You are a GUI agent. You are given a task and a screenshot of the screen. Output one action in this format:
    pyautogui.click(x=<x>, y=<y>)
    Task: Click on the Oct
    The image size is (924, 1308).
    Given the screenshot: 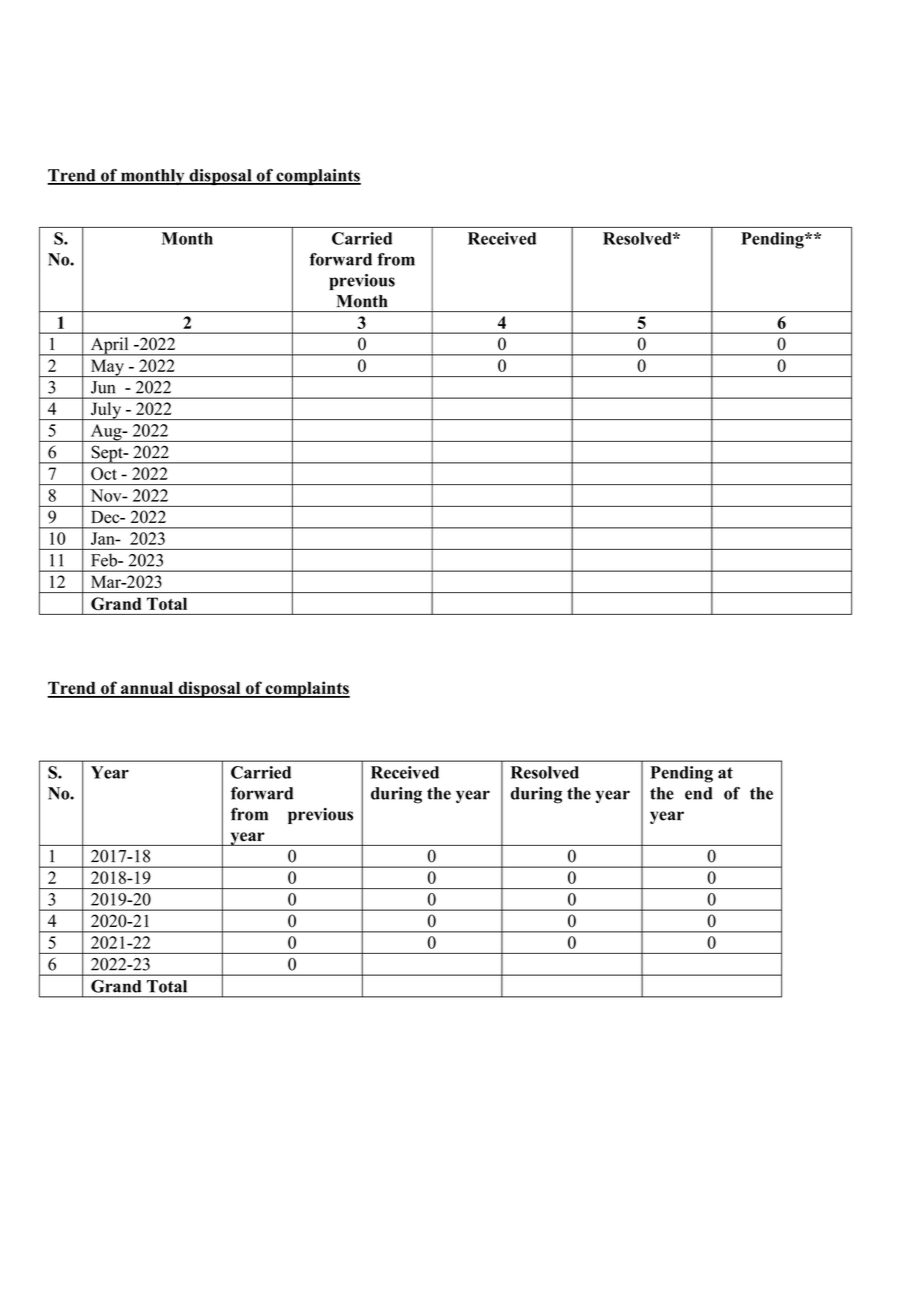 What is the action you would take?
    pyautogui.click(x=104, y=473)
